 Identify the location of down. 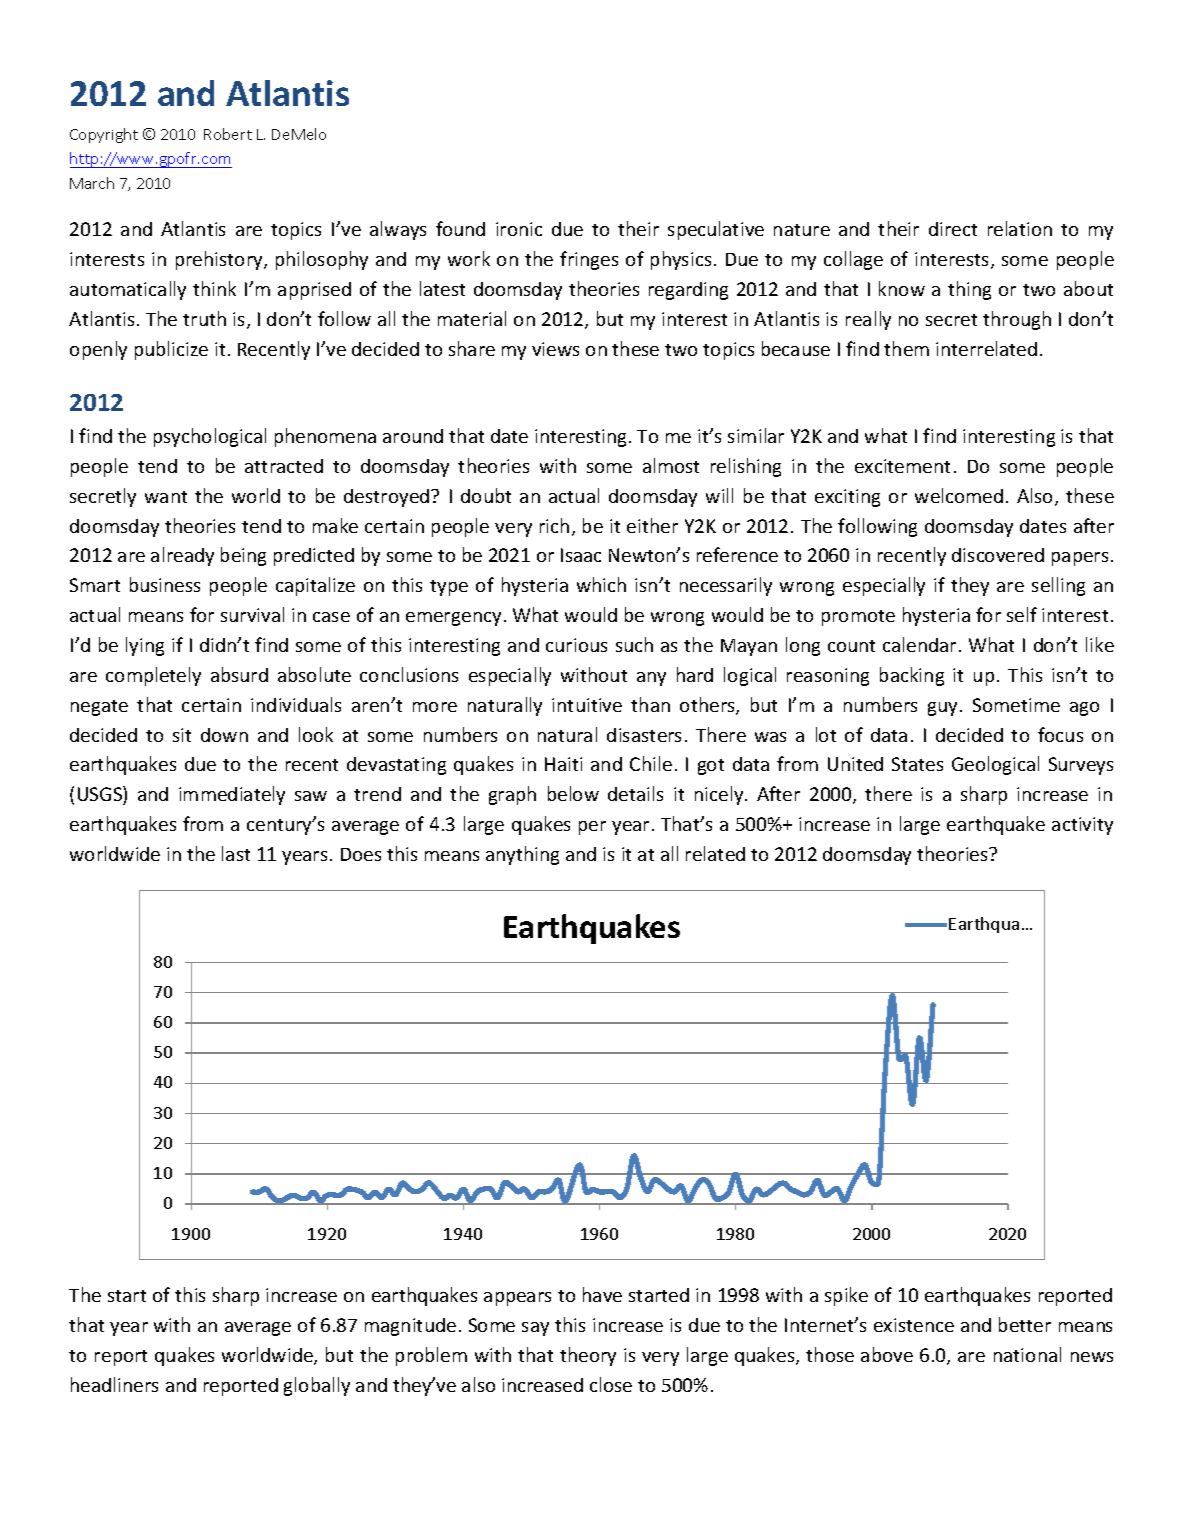
(224, 735).
